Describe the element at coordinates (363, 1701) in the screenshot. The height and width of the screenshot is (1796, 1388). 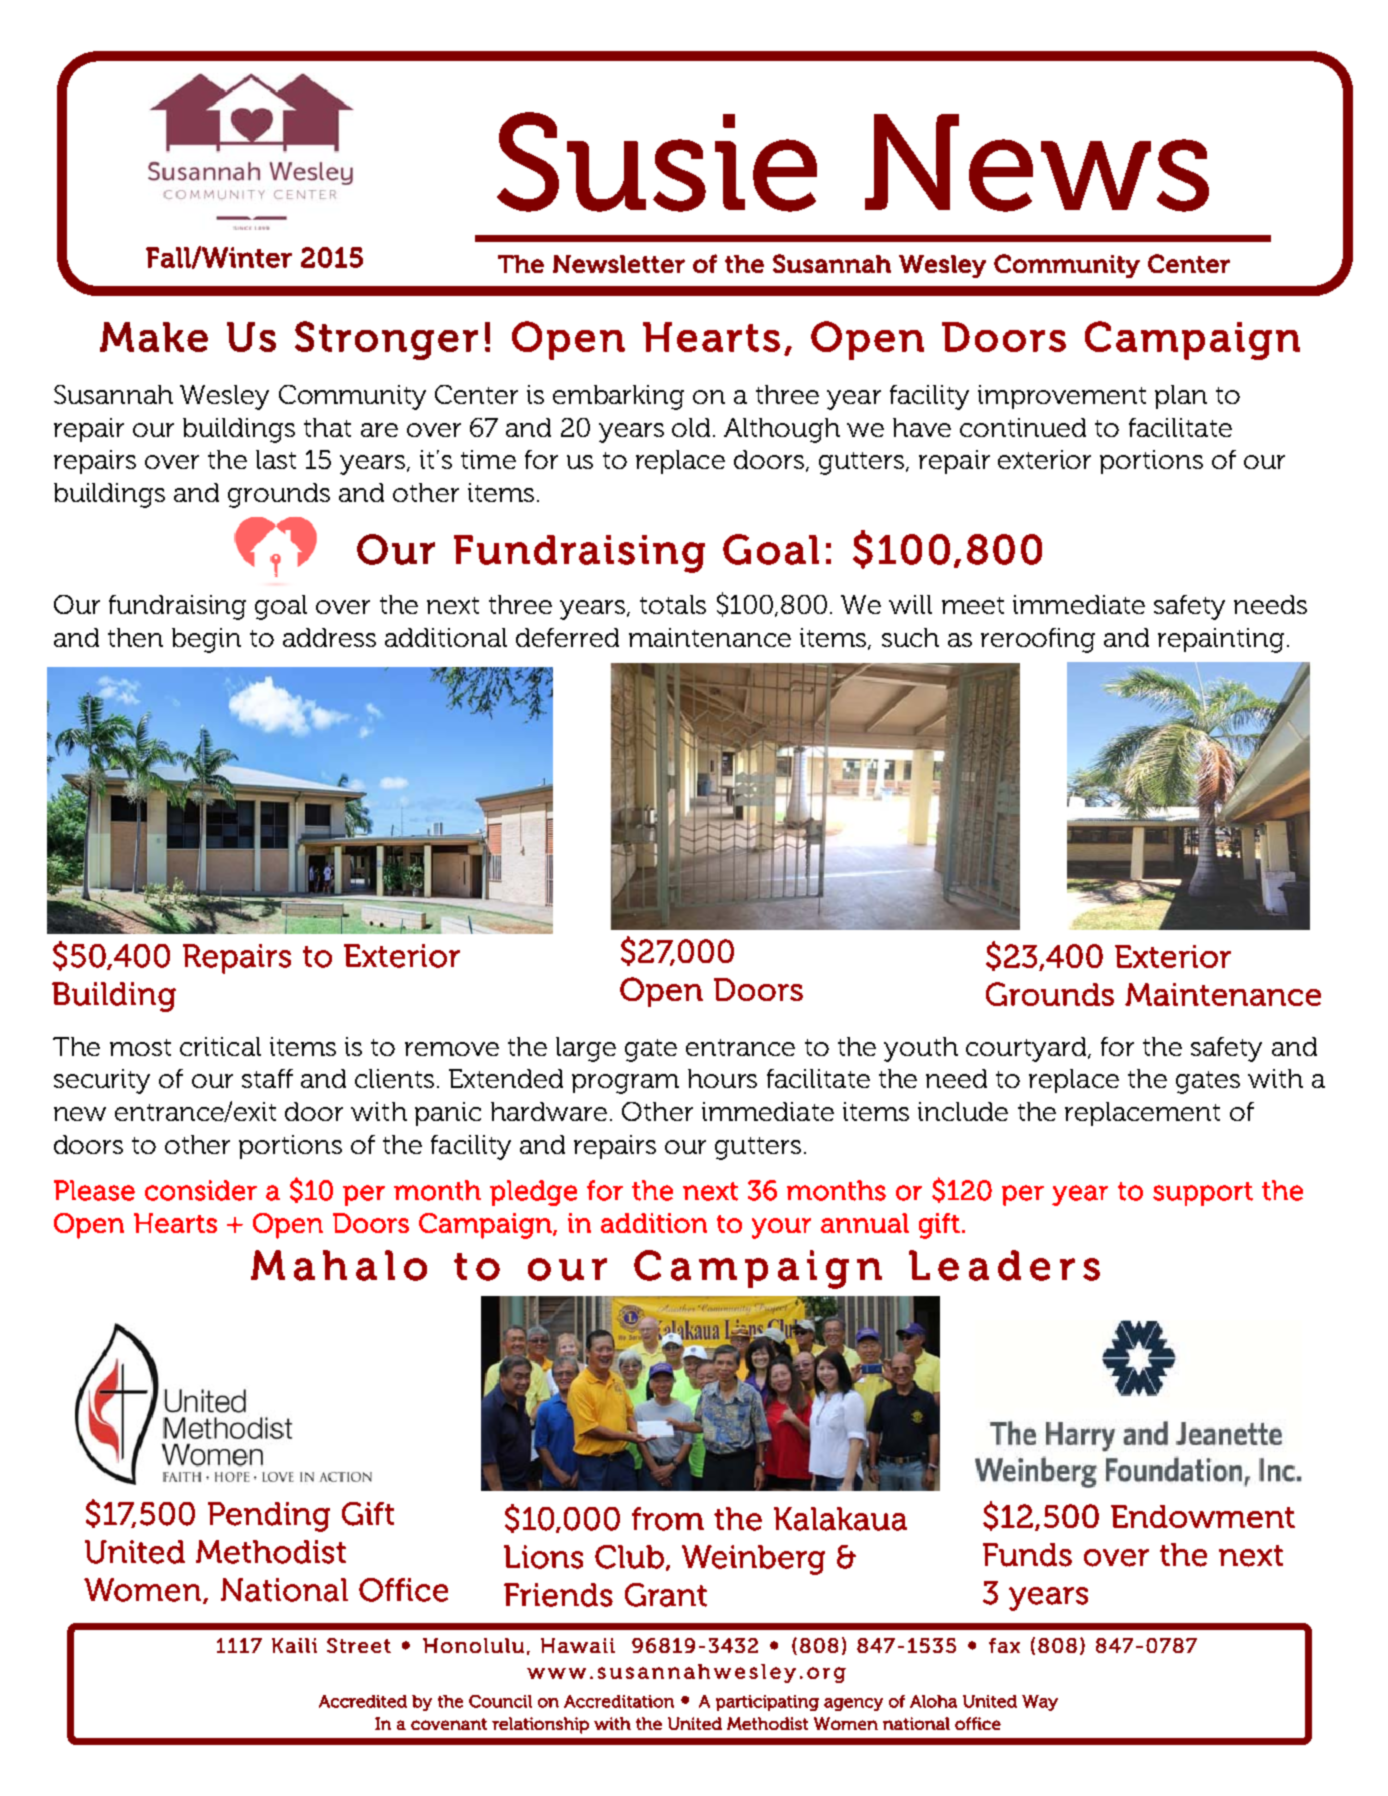
I see `Accredited` at that location.
